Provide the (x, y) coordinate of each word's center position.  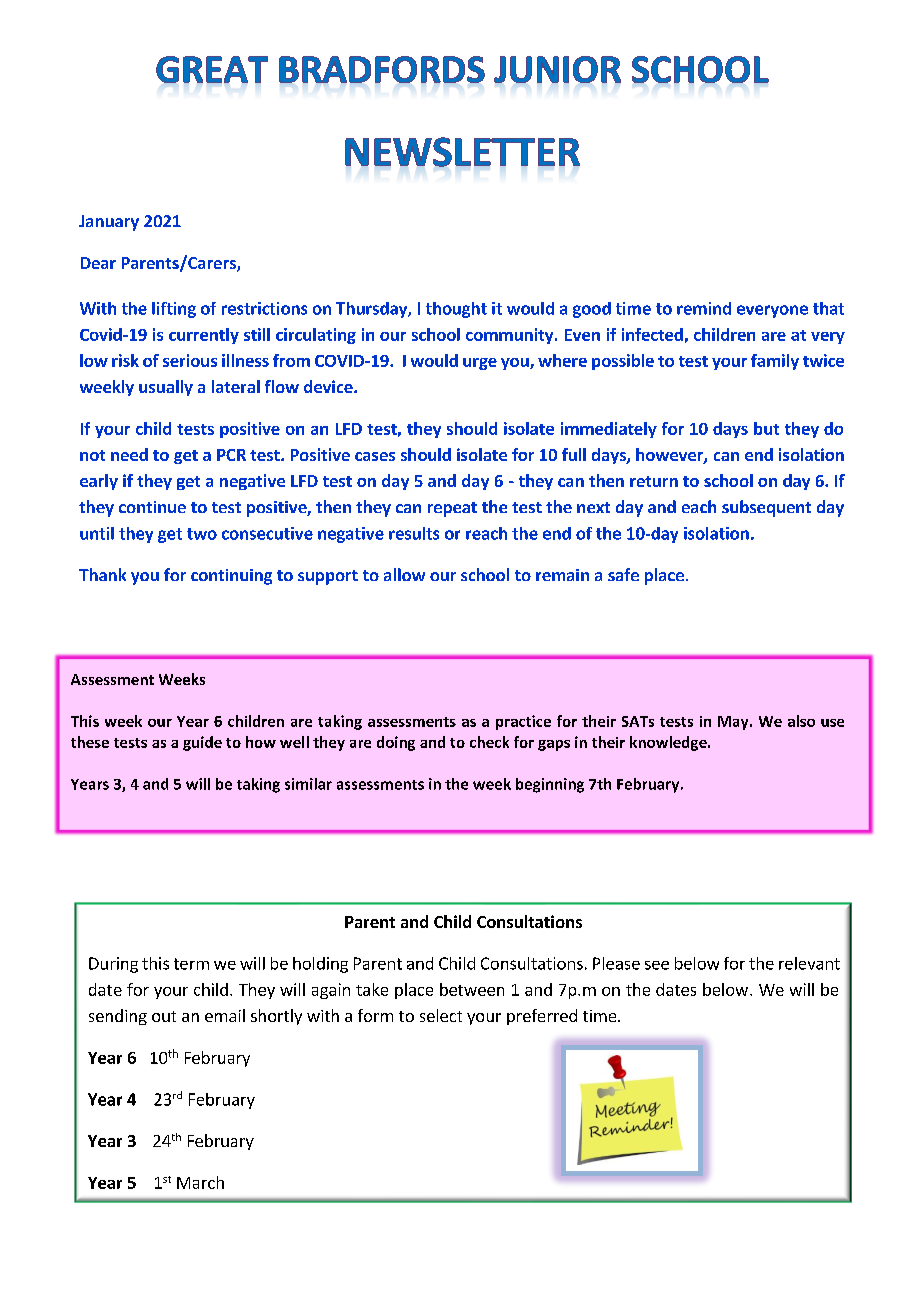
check (489, 742)
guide (202, 743)
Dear (98, 263)
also (801, 721)
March (200, 1182)
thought (456, 310)
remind (704, 308)
